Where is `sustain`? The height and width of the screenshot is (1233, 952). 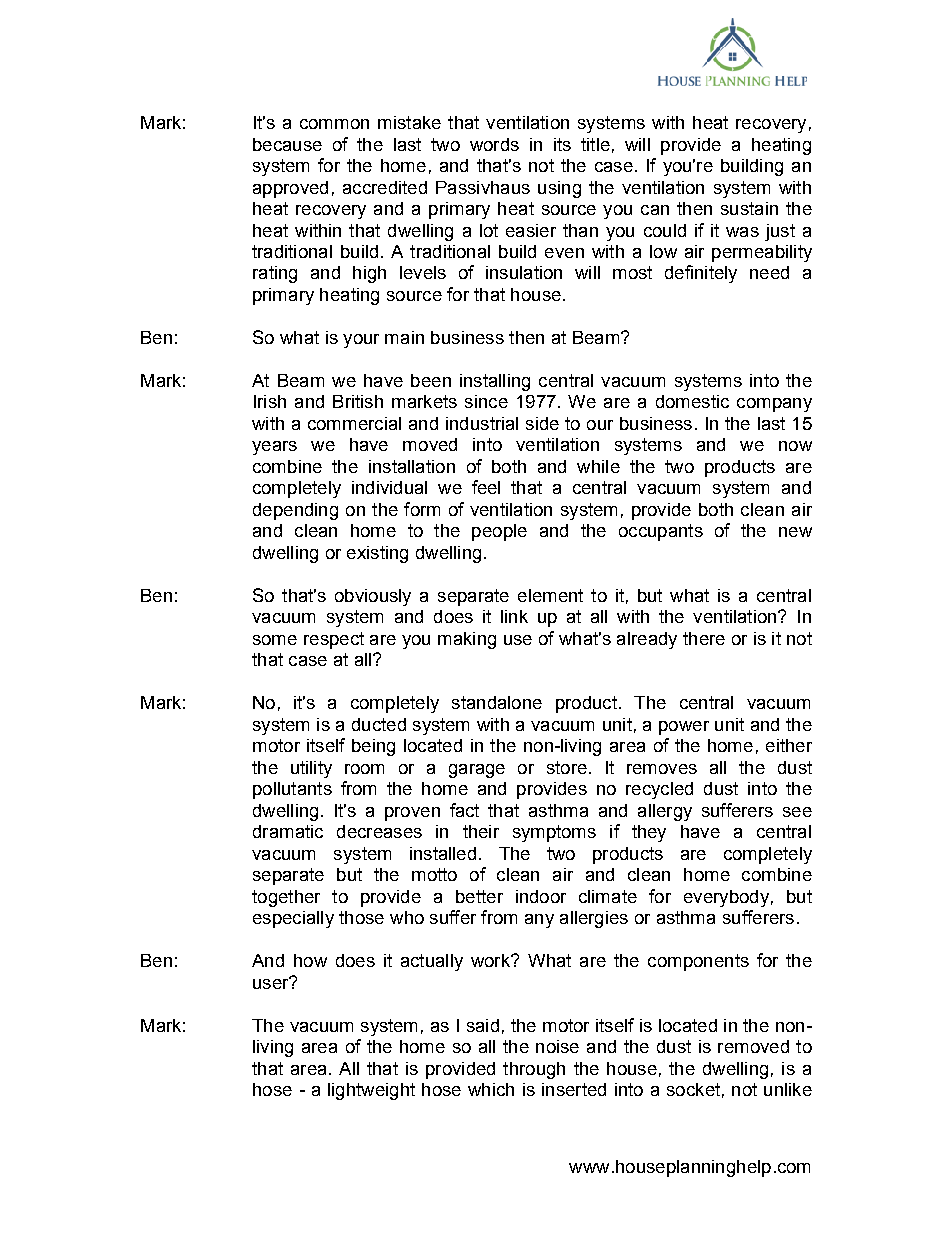
sustain is located at coordinates (749, 208).
